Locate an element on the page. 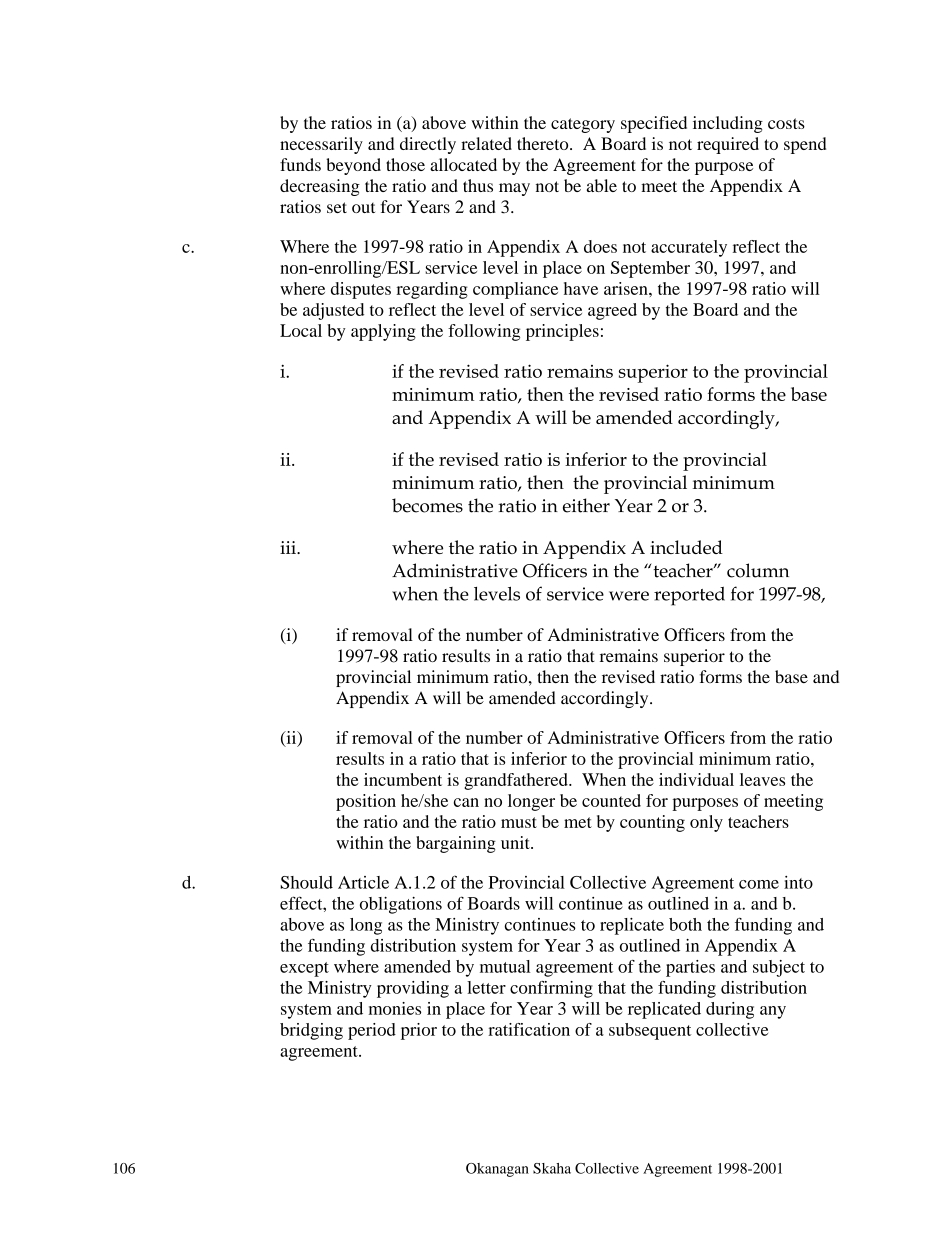  adjusted is located at coordinates (333, 311).
